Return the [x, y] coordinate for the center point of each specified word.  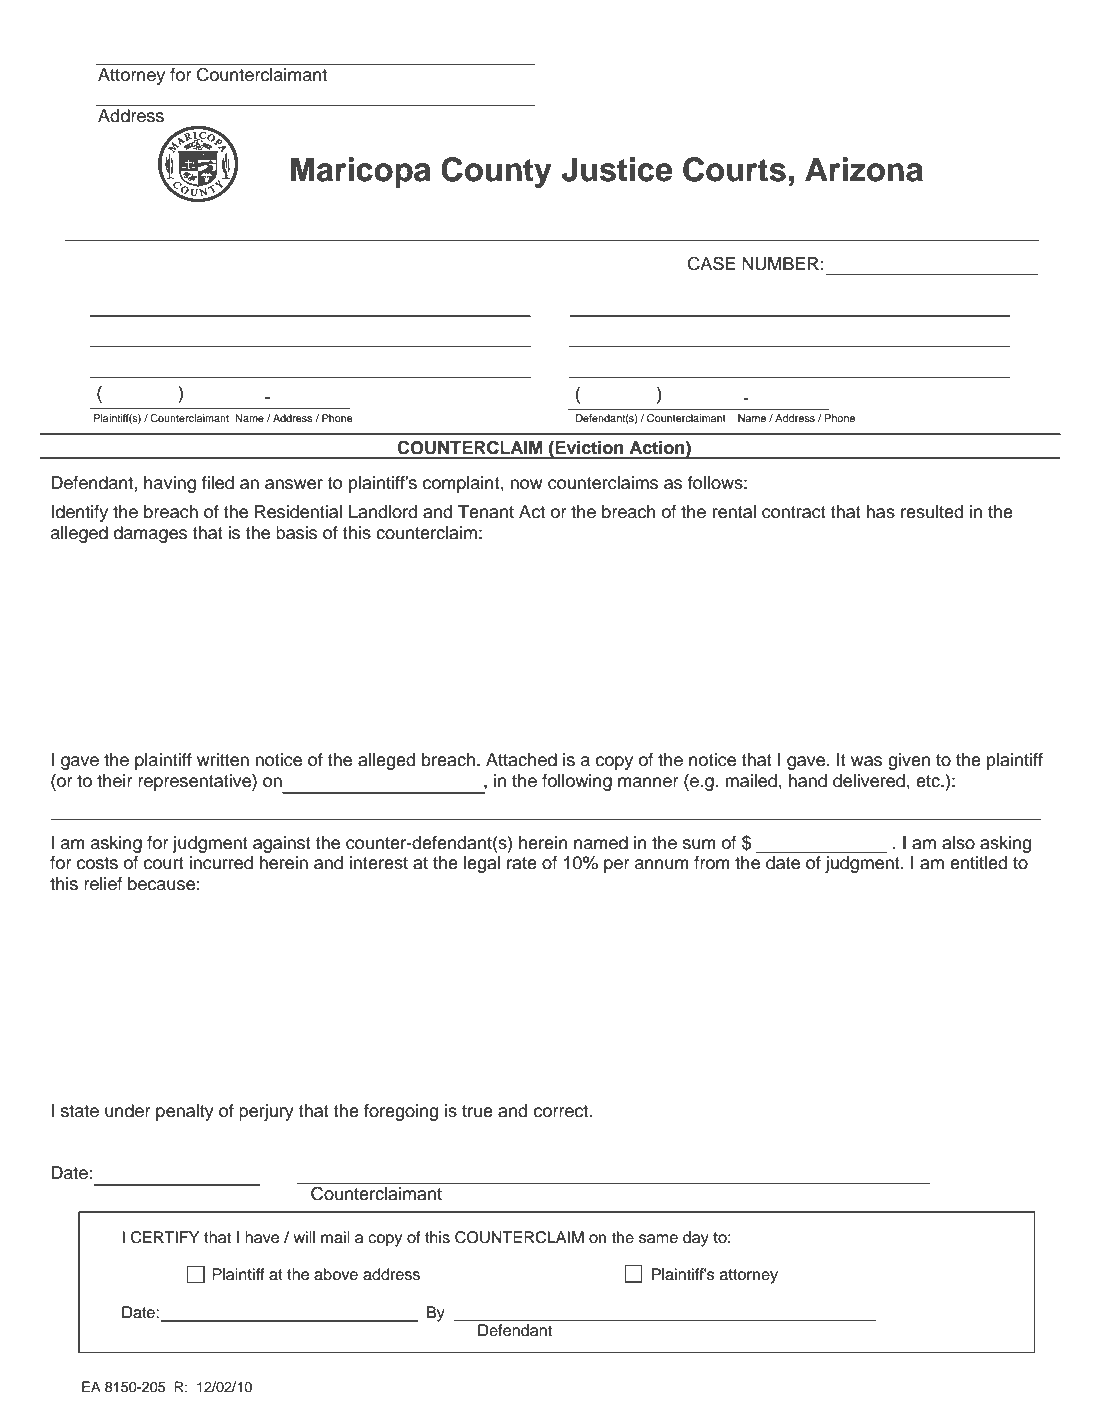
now [526, 484]
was [866, 761]
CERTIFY [165, 1237]
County [496, 172]
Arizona [864, 169]
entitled [978, 863]
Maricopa [361, 172]
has [880, 512]
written [223, 760]
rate [522, 863]
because [161, 884]
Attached [521, 760]
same [658, 1239]
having [170, 484]
